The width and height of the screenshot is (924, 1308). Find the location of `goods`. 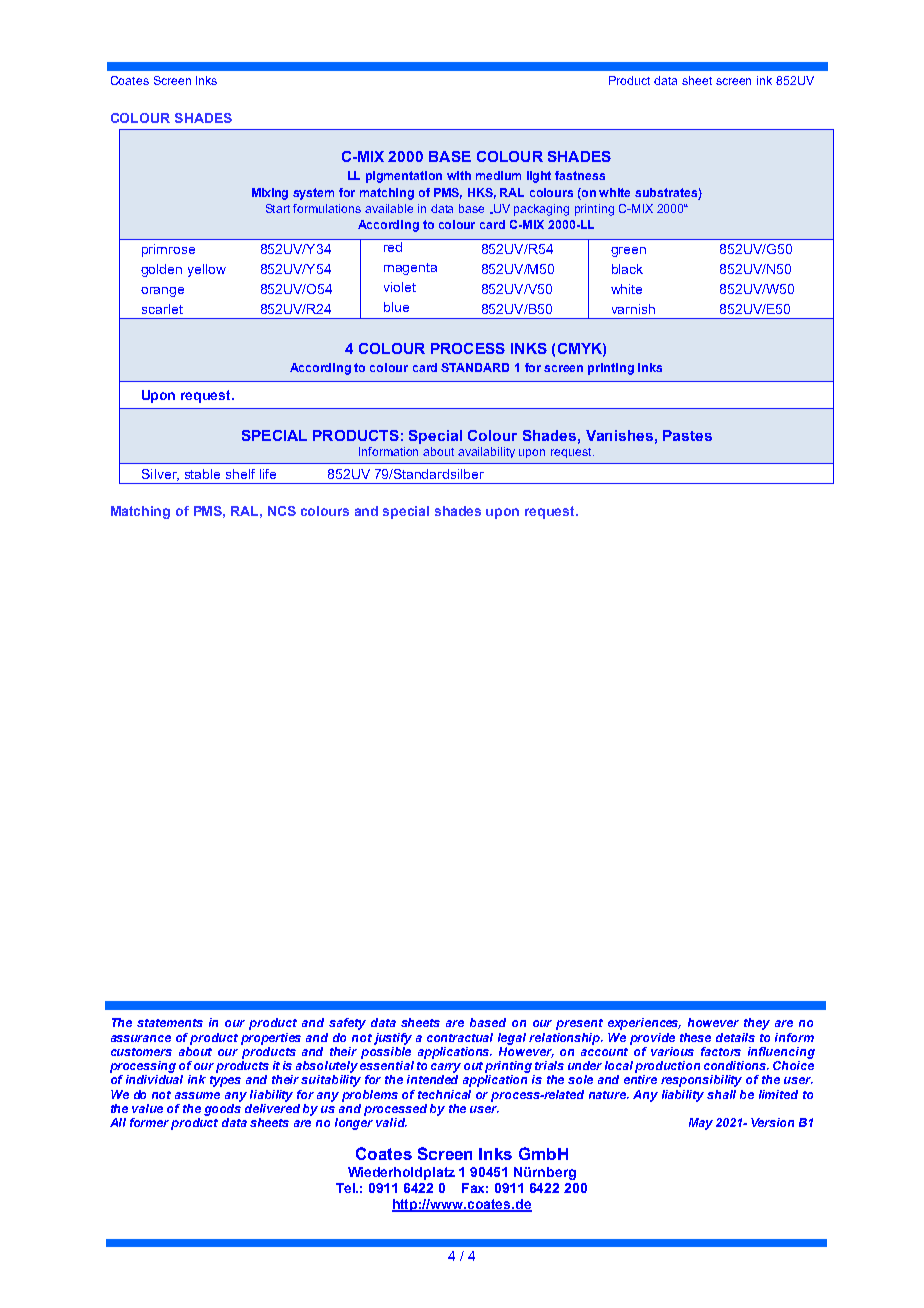

goods is located at coordinates (222, 1110).
